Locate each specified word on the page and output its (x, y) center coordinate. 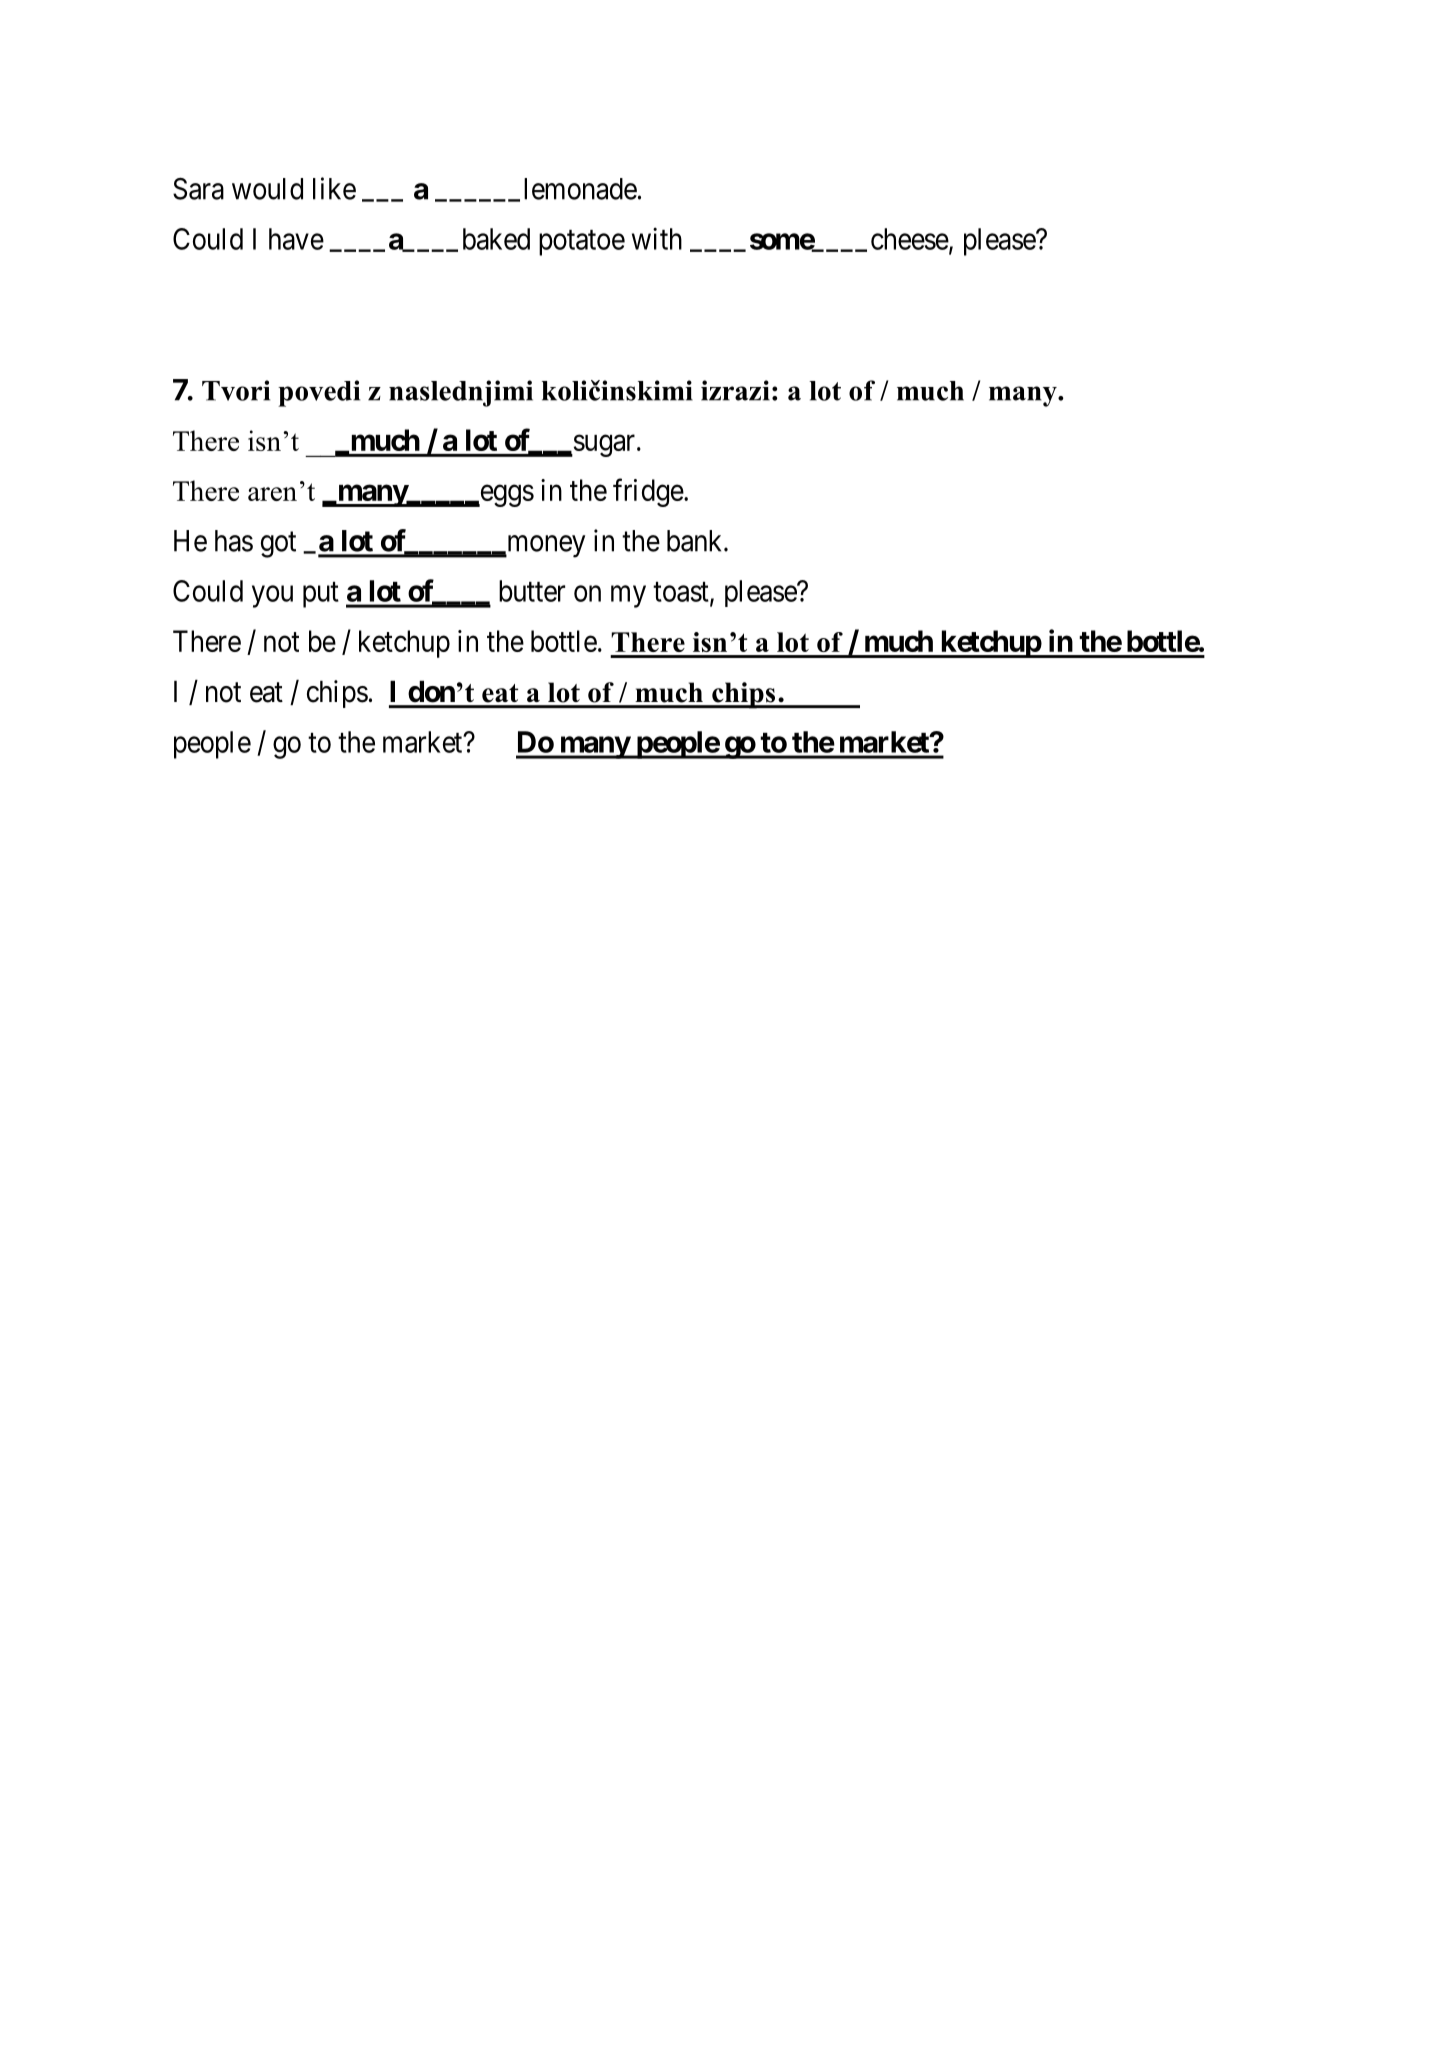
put (321, 595)
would (267, 189)
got (278, 545)
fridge (648, 492)
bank (696, 541)
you (272, 597)
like (334, 188)
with (657, 238)
